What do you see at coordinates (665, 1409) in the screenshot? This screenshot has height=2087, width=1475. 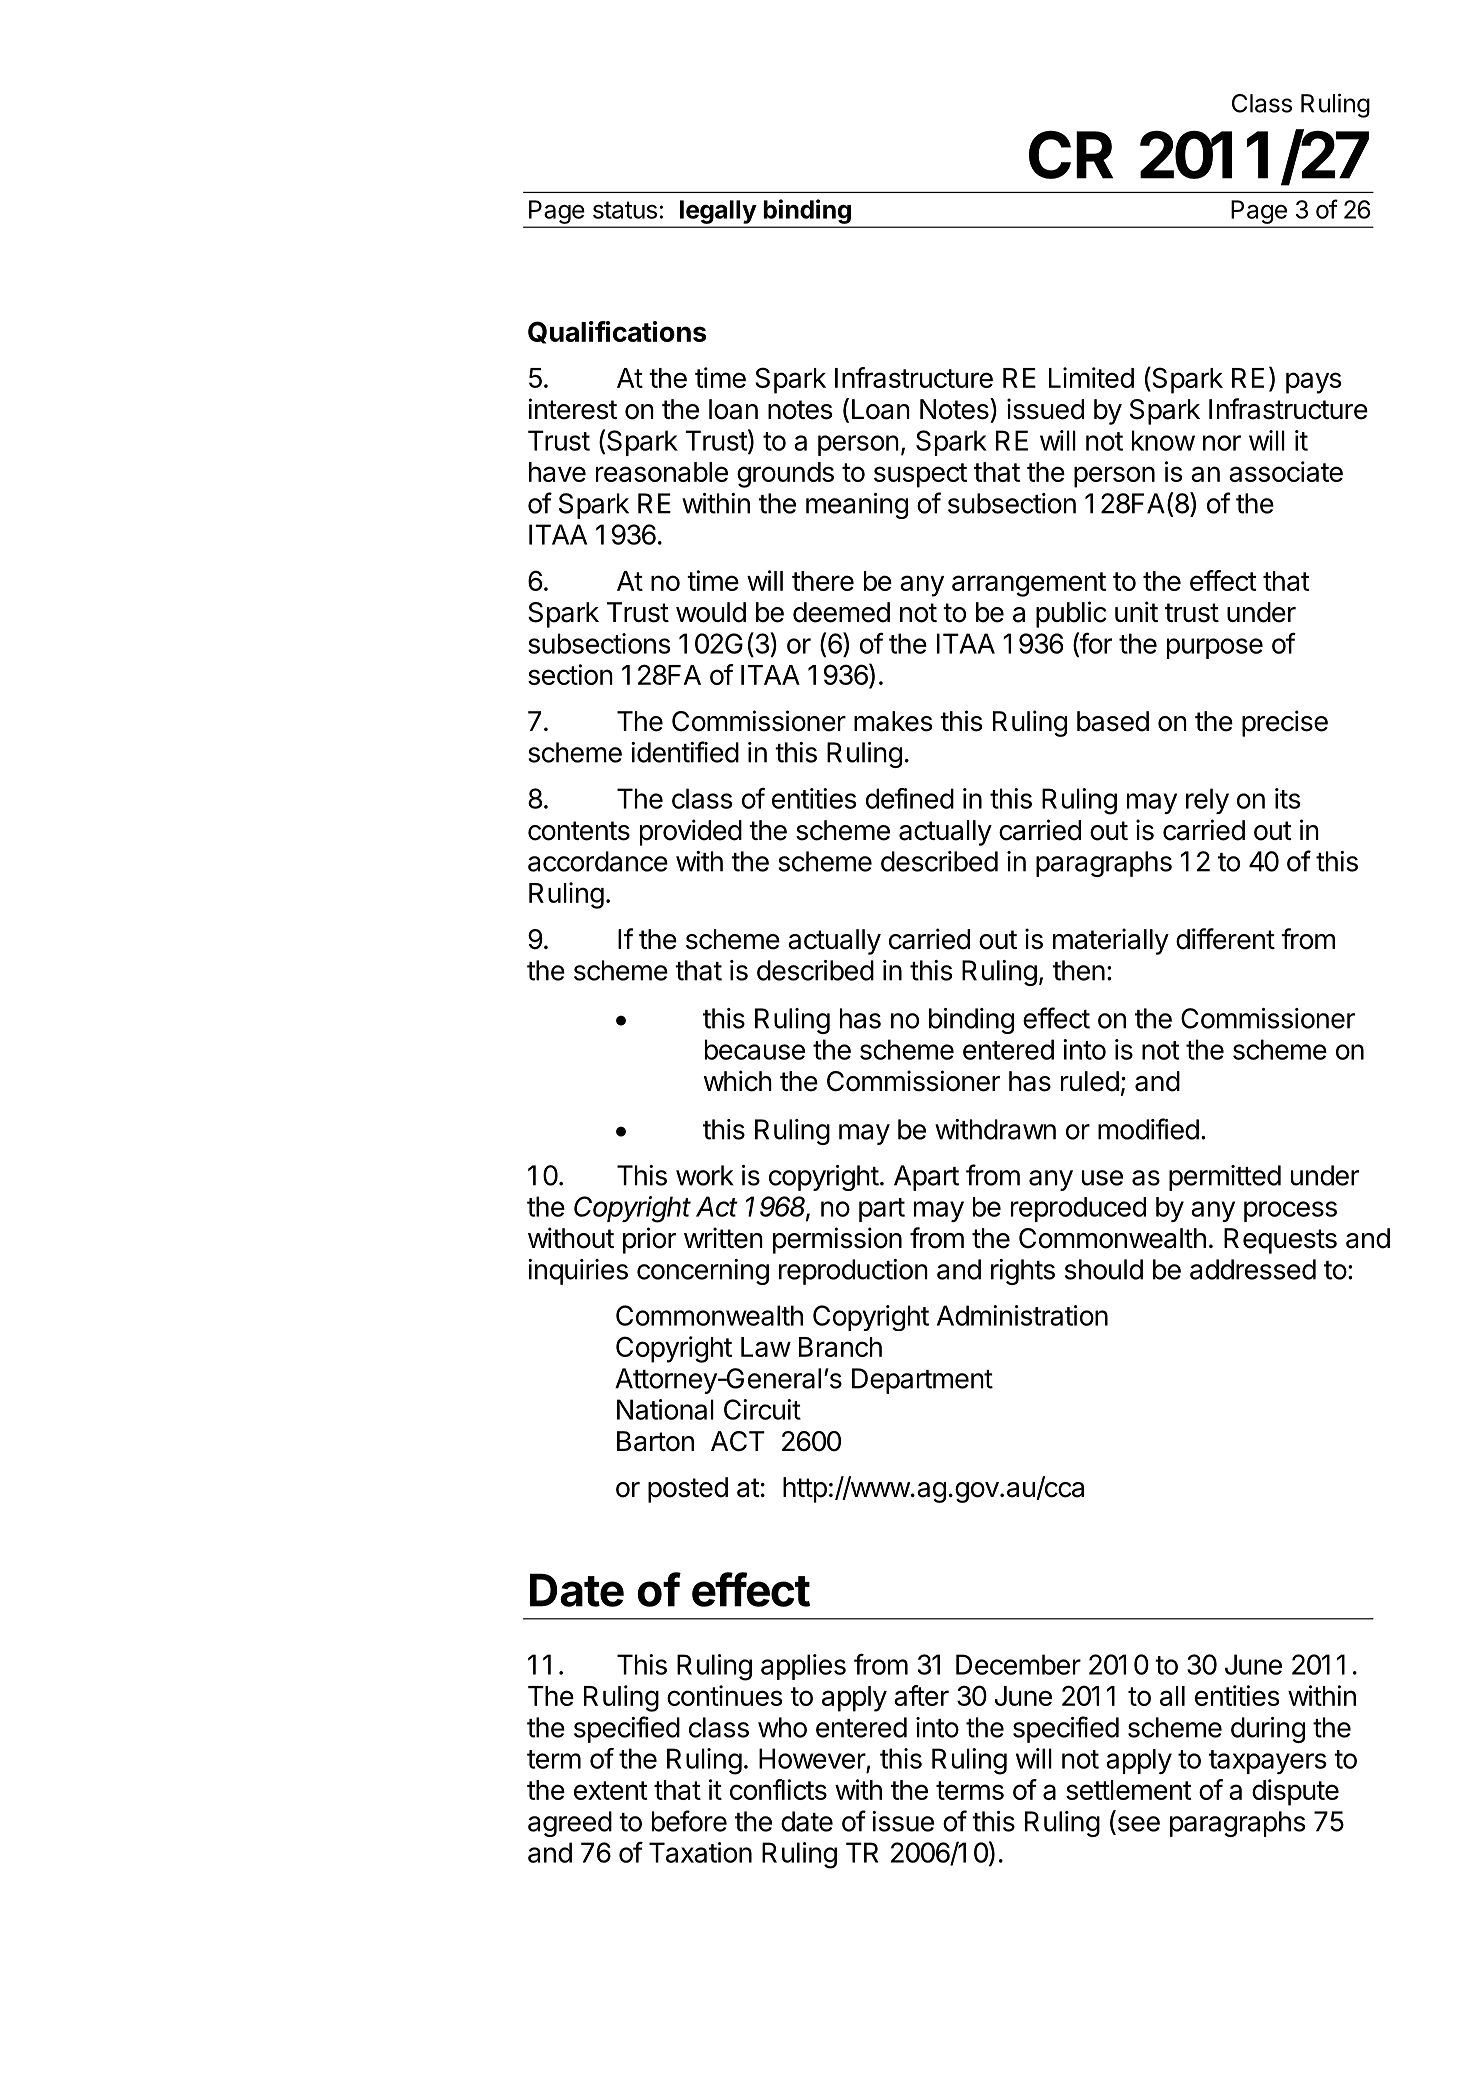 I see `National` at bounding box center [665, 1409].
